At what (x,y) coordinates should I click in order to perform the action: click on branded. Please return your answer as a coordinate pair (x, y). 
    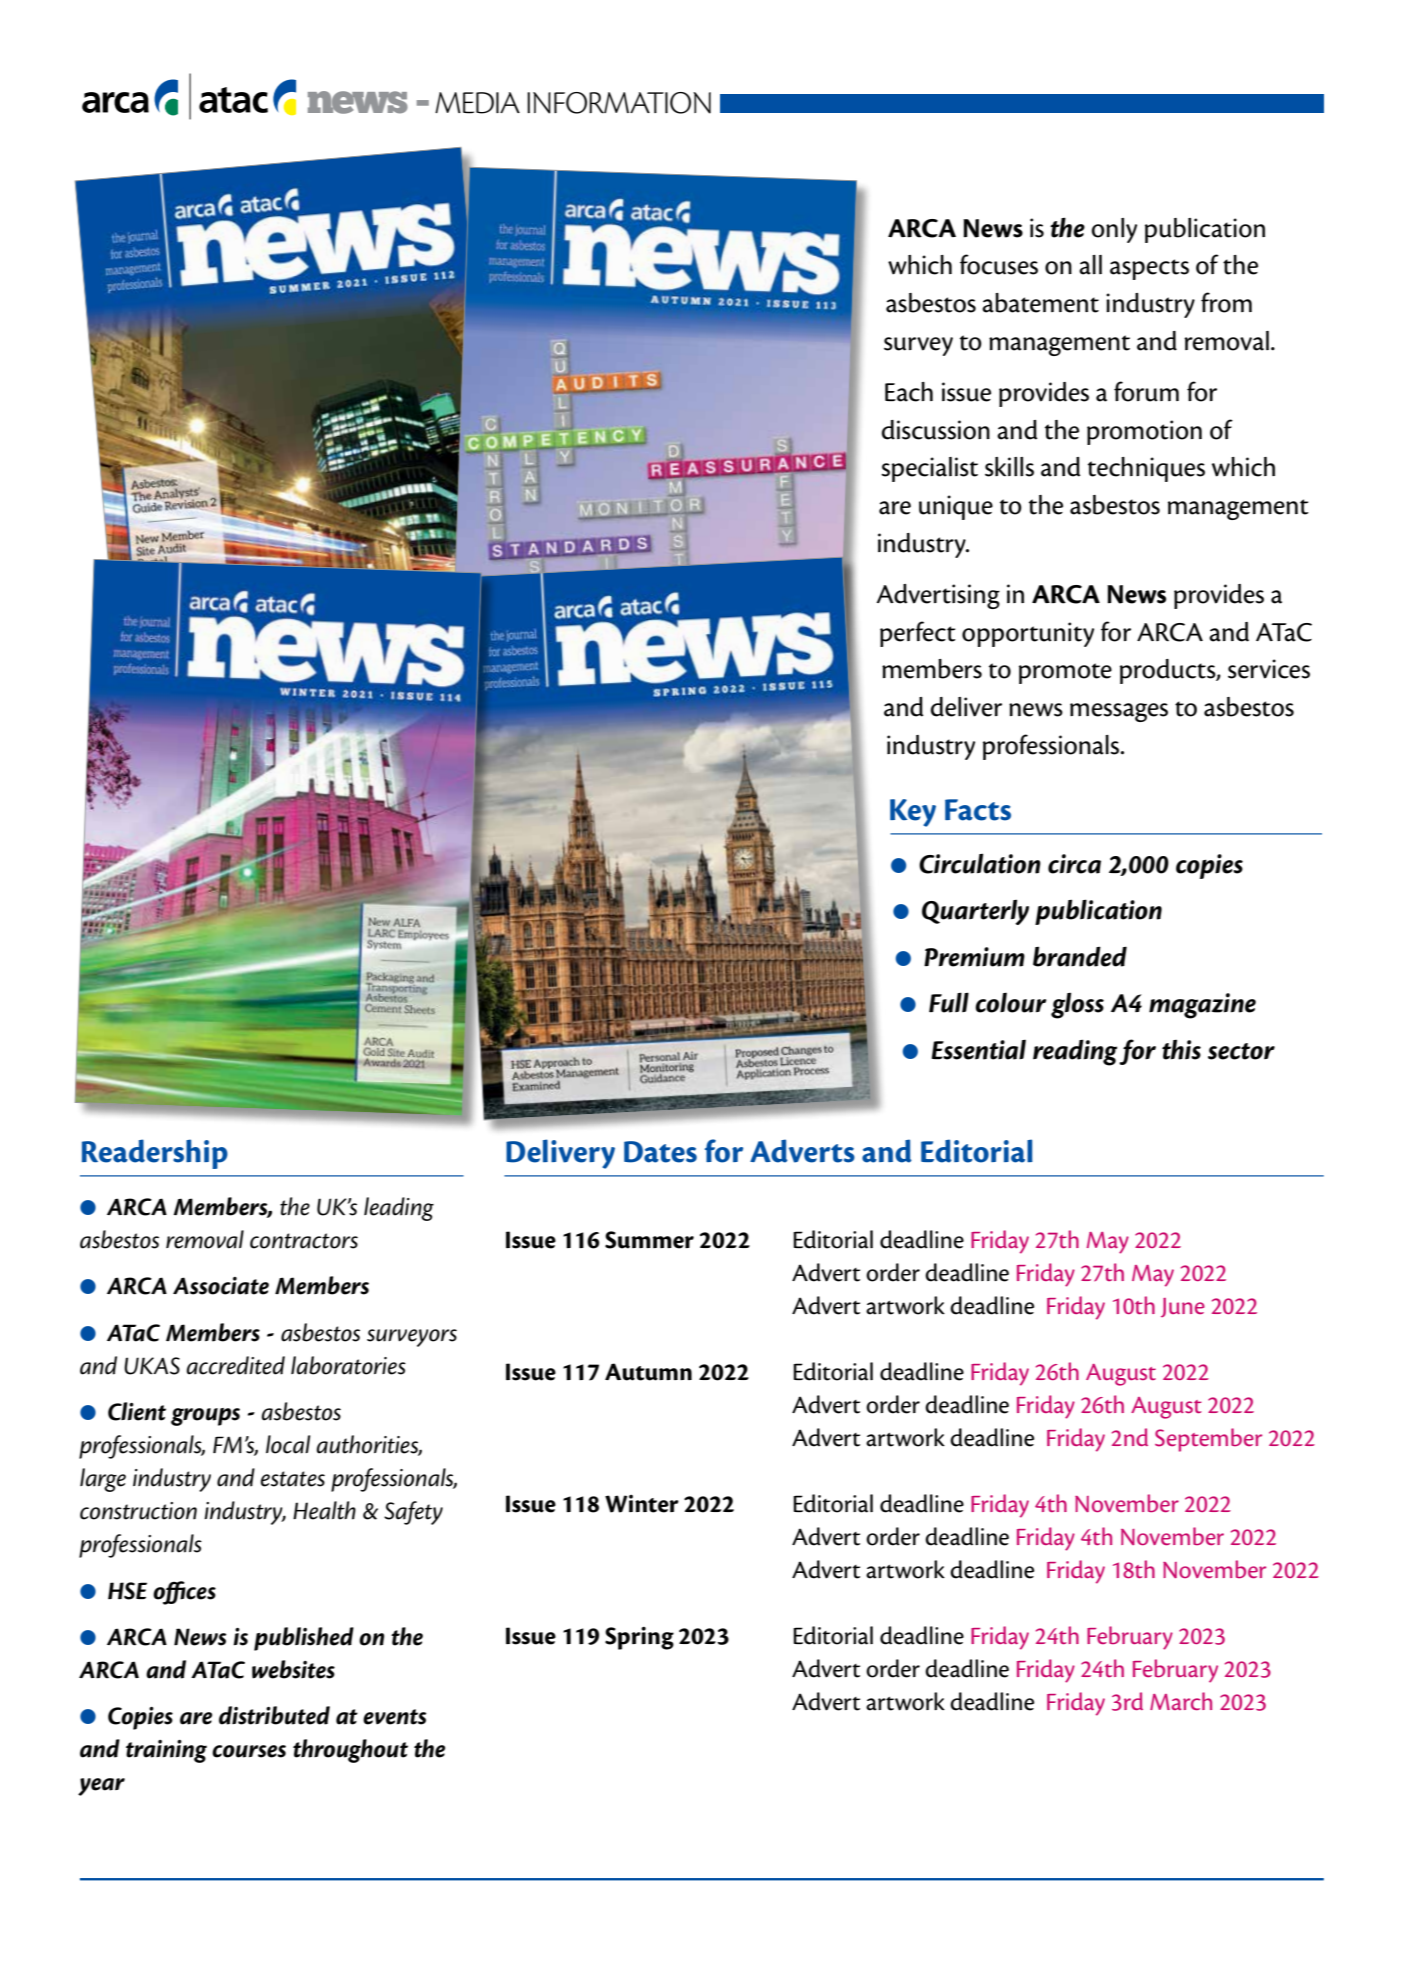
    Looking at the image, I should click on (1080, 956).
